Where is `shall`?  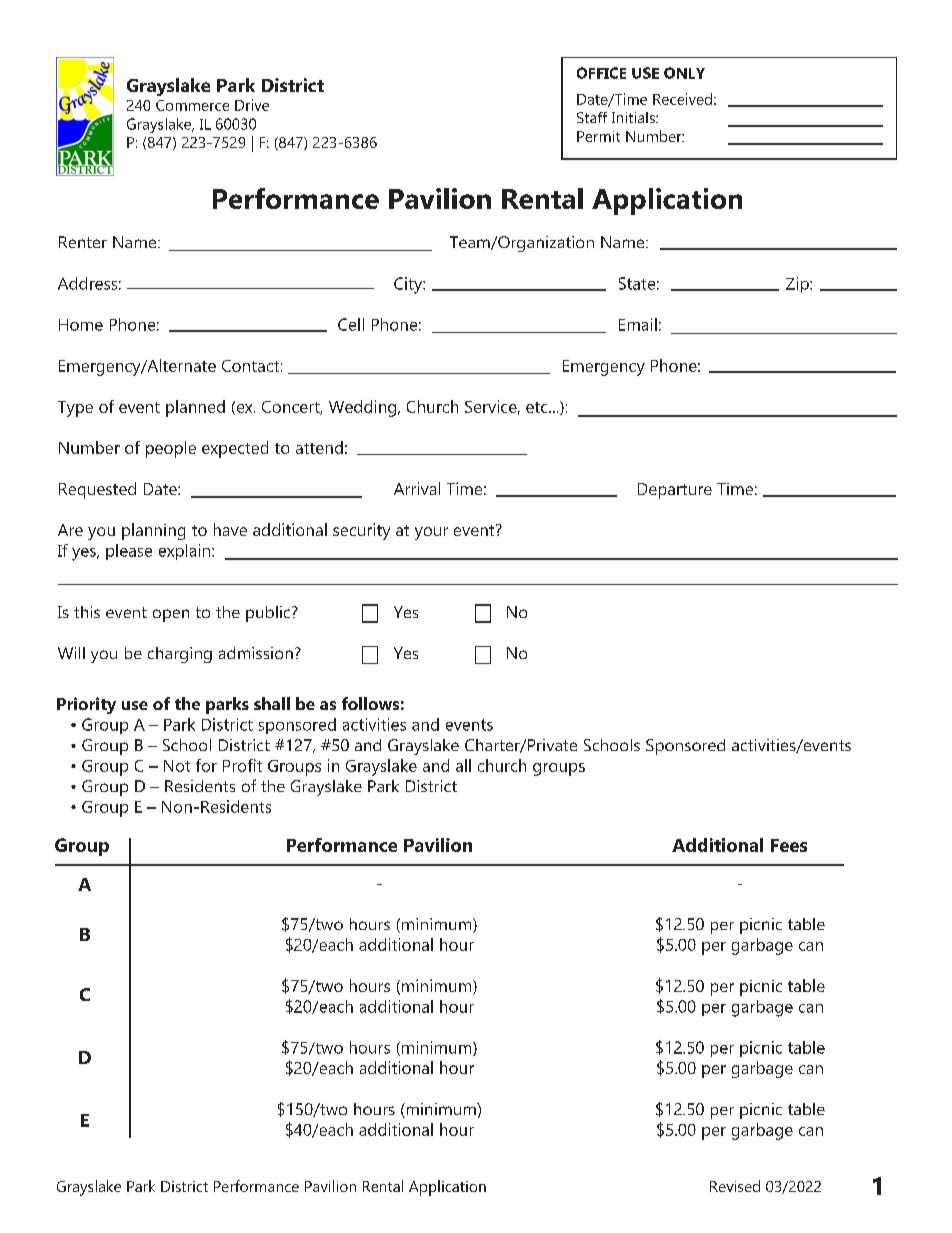 shall is located at coordinates (272, 703).
